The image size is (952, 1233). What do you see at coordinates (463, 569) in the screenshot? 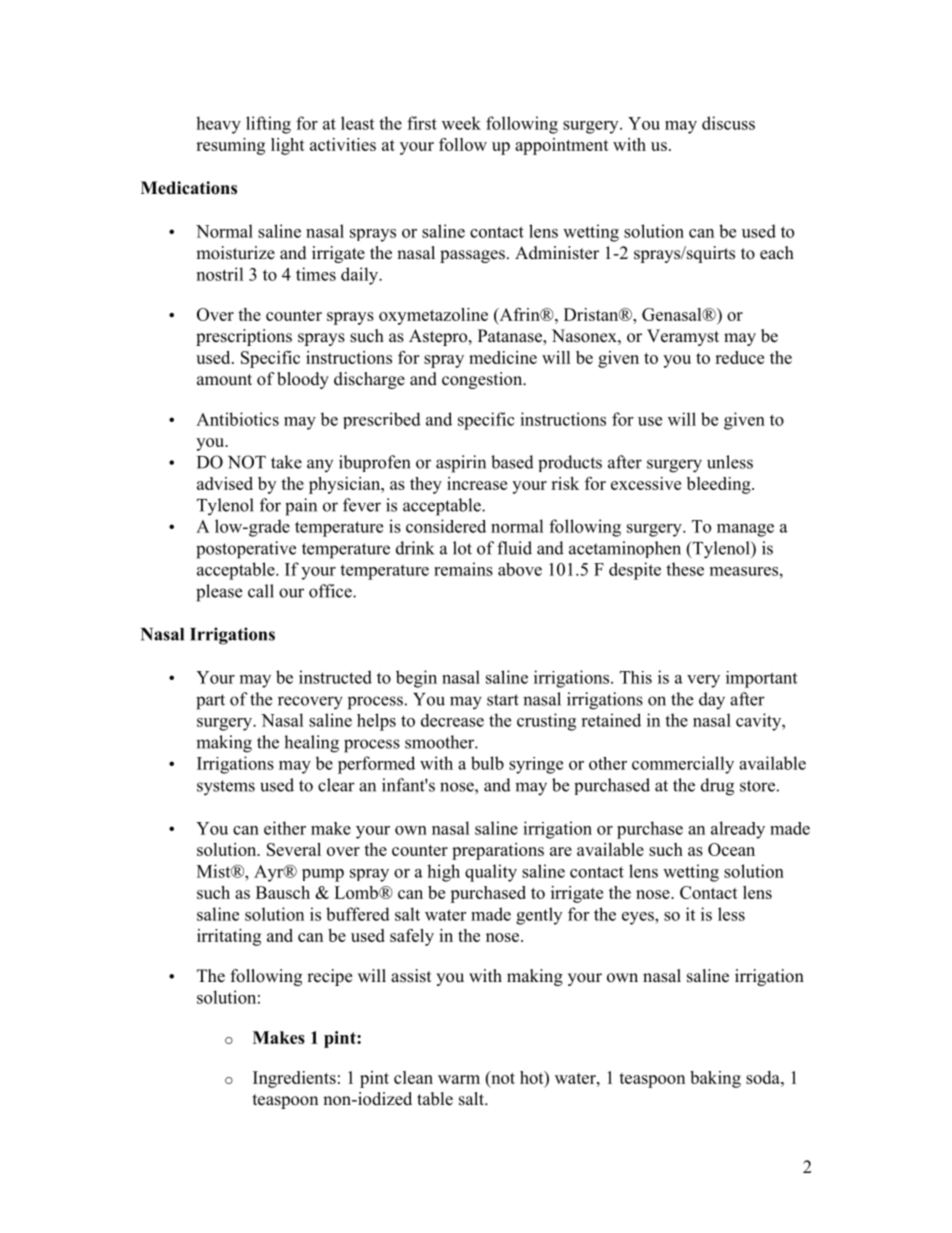
I see `remains` at bounding box center [463, 569].
